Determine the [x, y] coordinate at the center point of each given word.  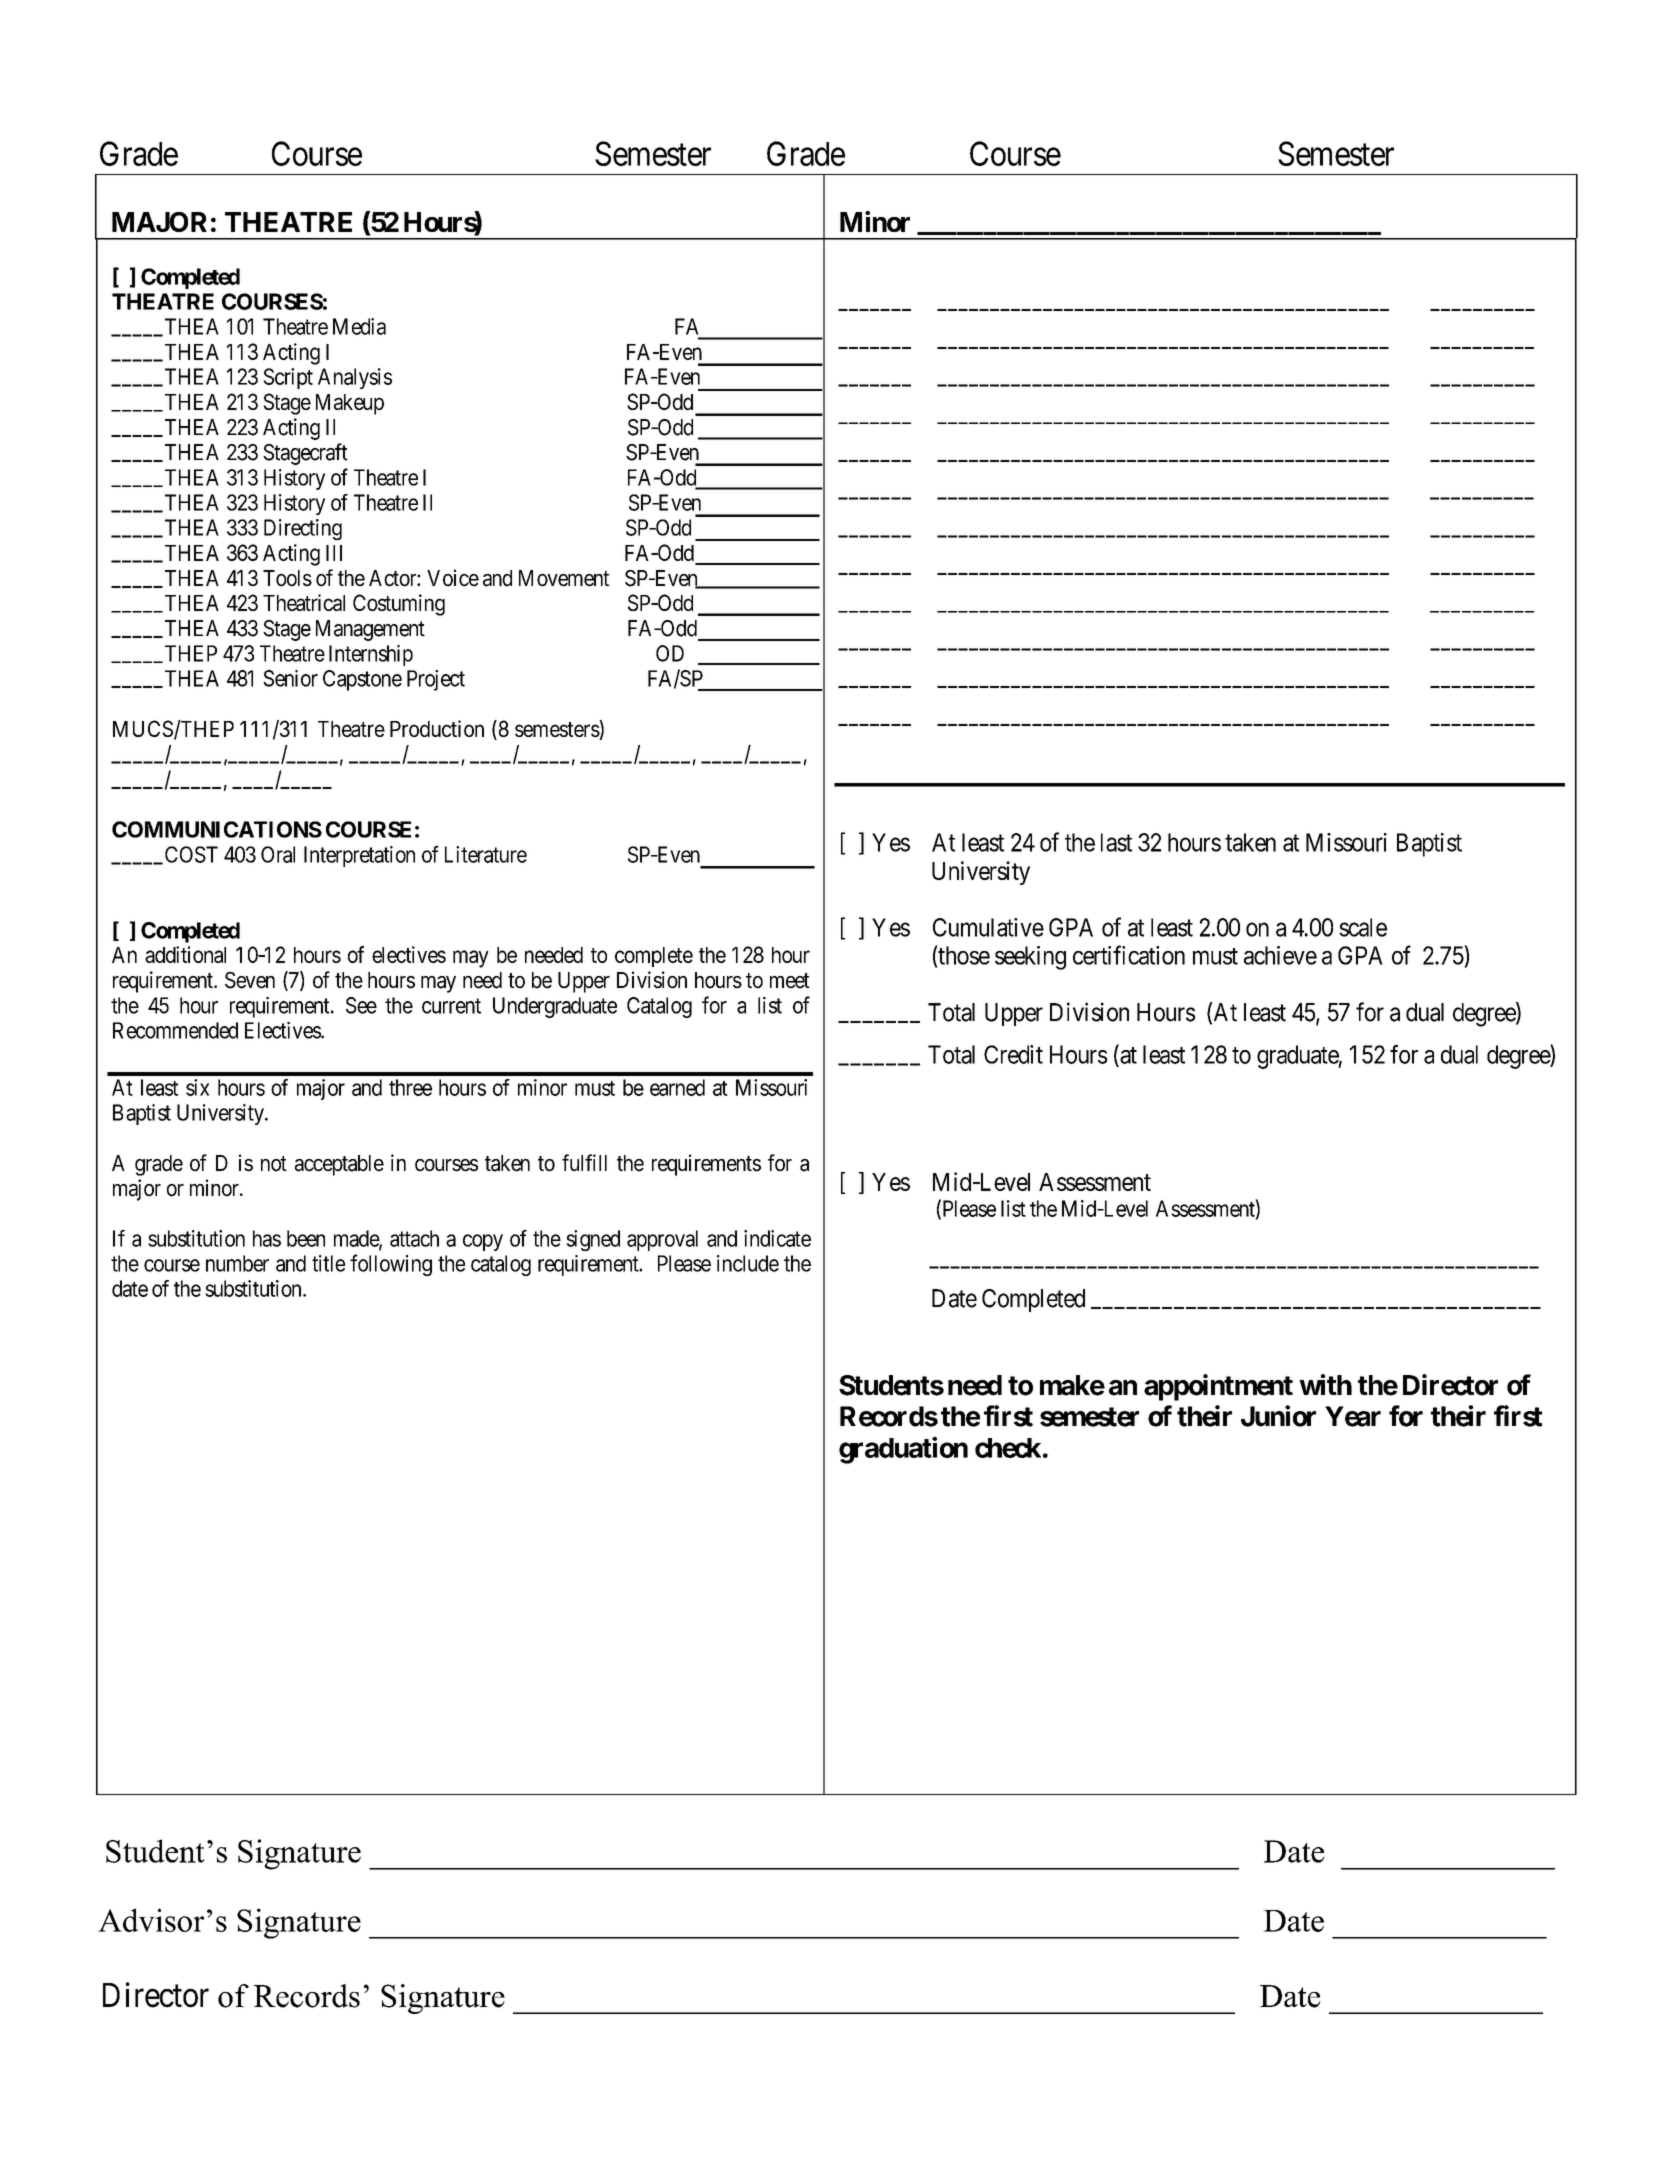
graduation [903, 1450]
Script [288, 378]
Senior [290, 678]
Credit [1013, 1054]
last [1116, 842]
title [328, 1263]
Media [359, 326]
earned [677, 1087]
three [410, 1087]
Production [437, 728]
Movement [564, 578]
